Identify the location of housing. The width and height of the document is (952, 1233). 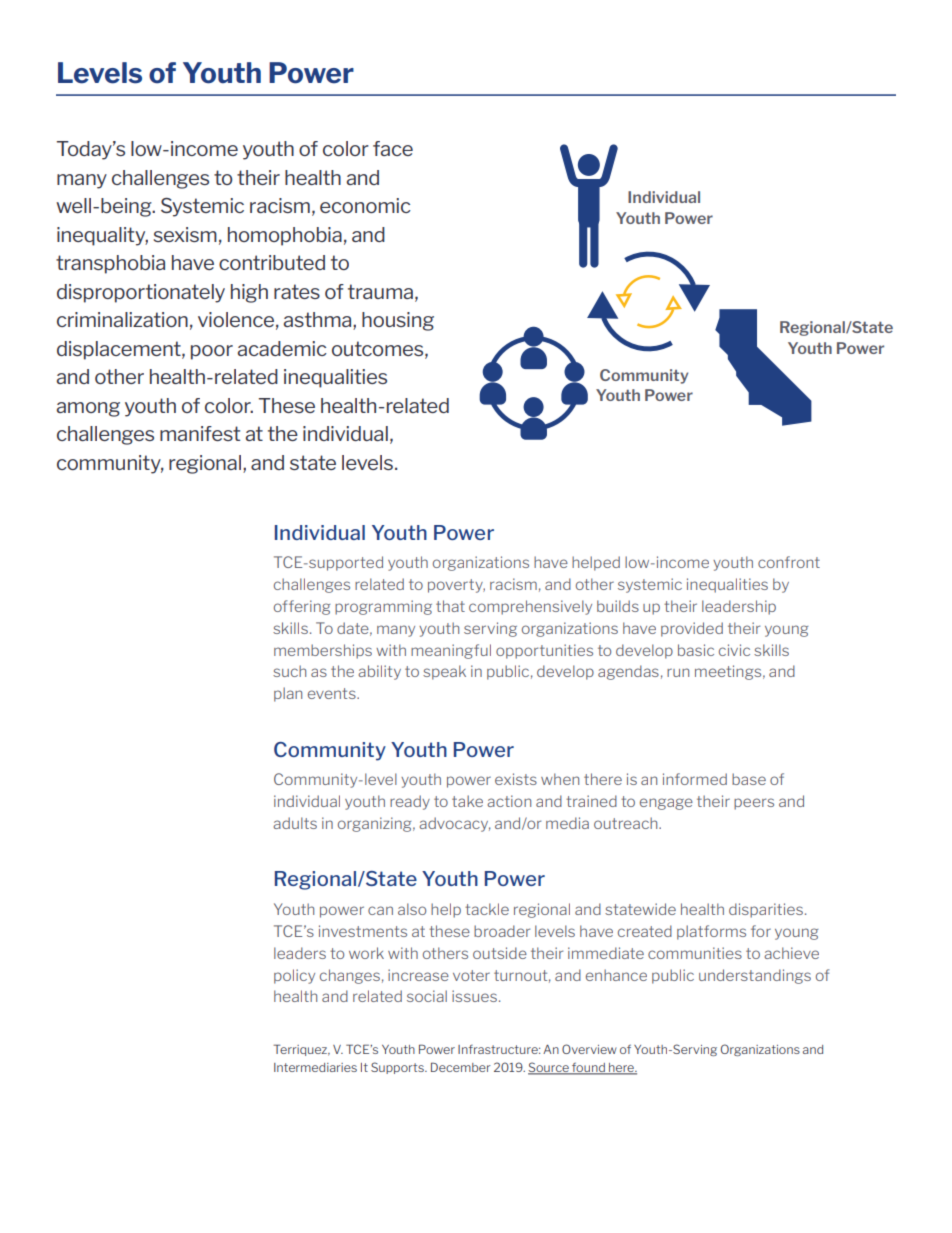
(398, 321).
